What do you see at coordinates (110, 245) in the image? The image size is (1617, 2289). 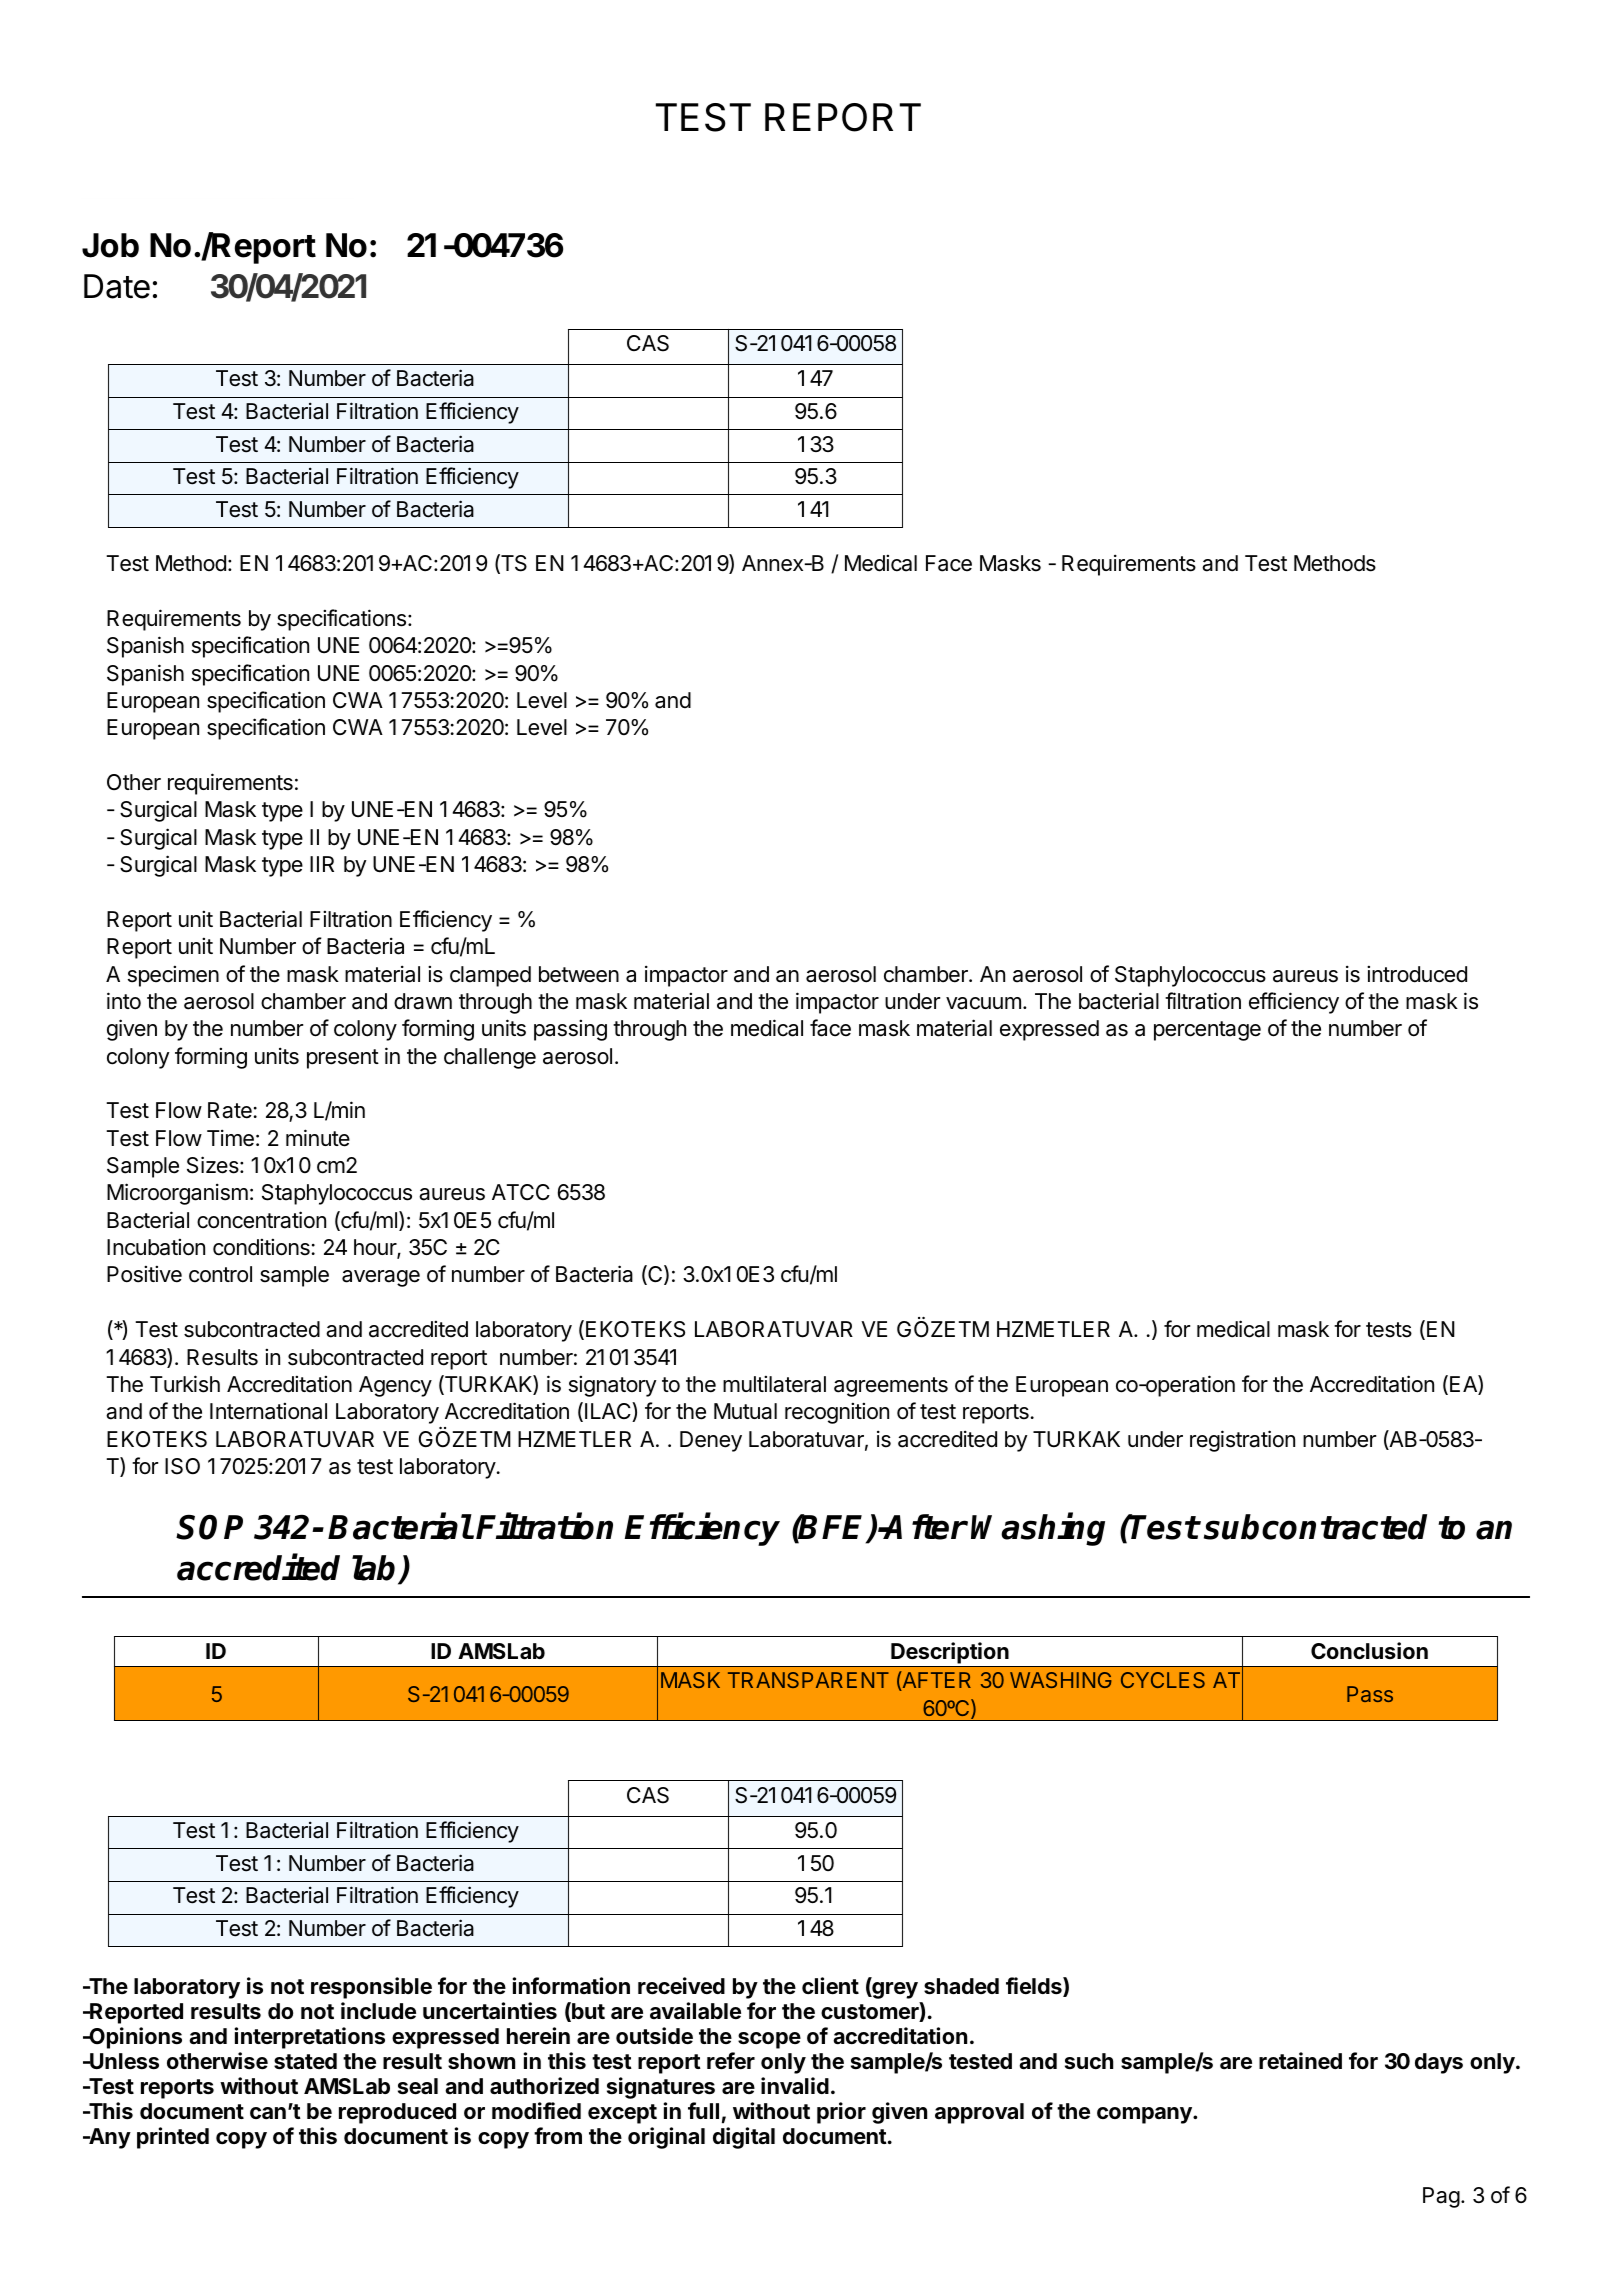 I see `Job` at bounding box center [110, 245].
